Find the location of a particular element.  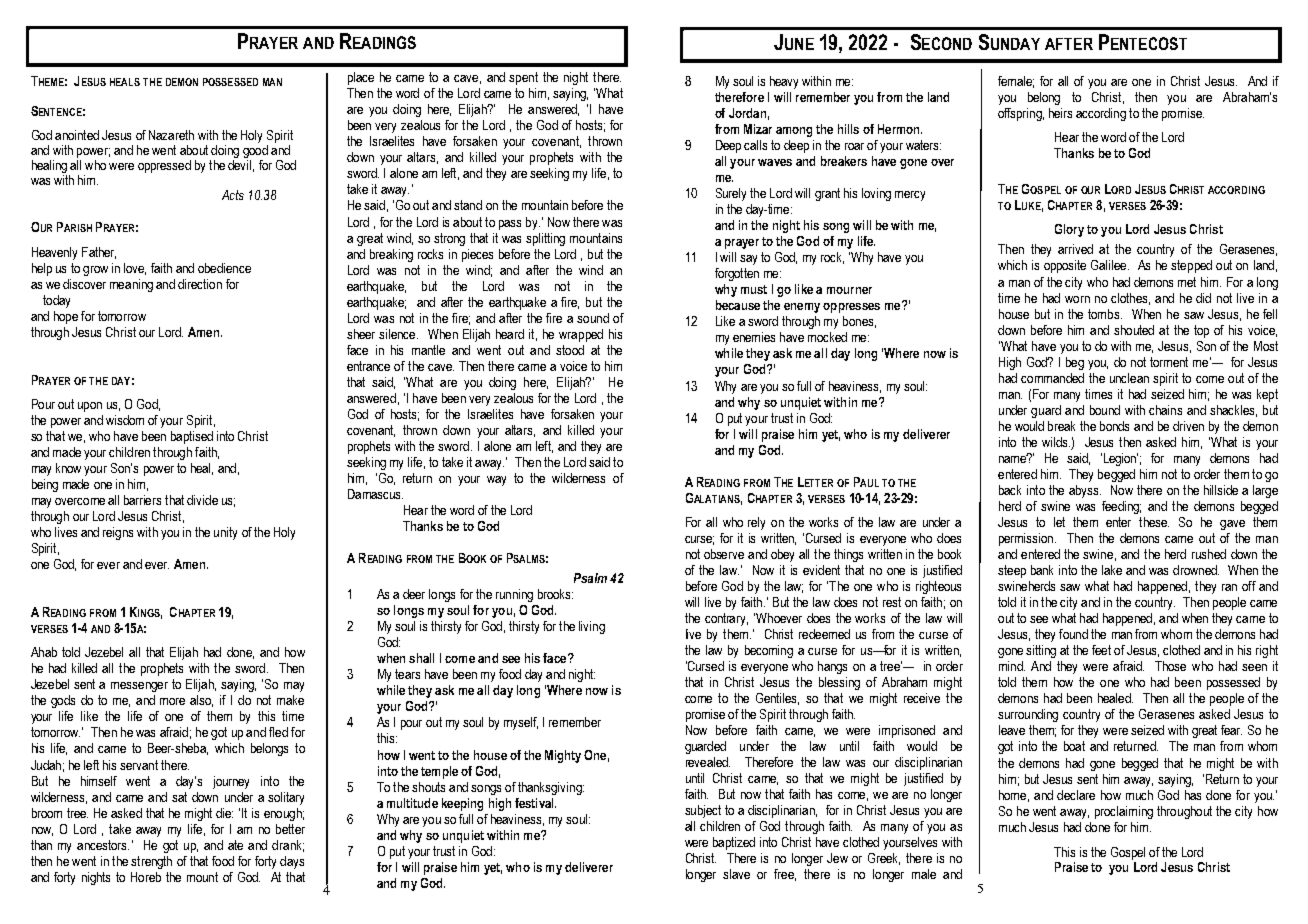

strength is located at coordinates (151, 862).
